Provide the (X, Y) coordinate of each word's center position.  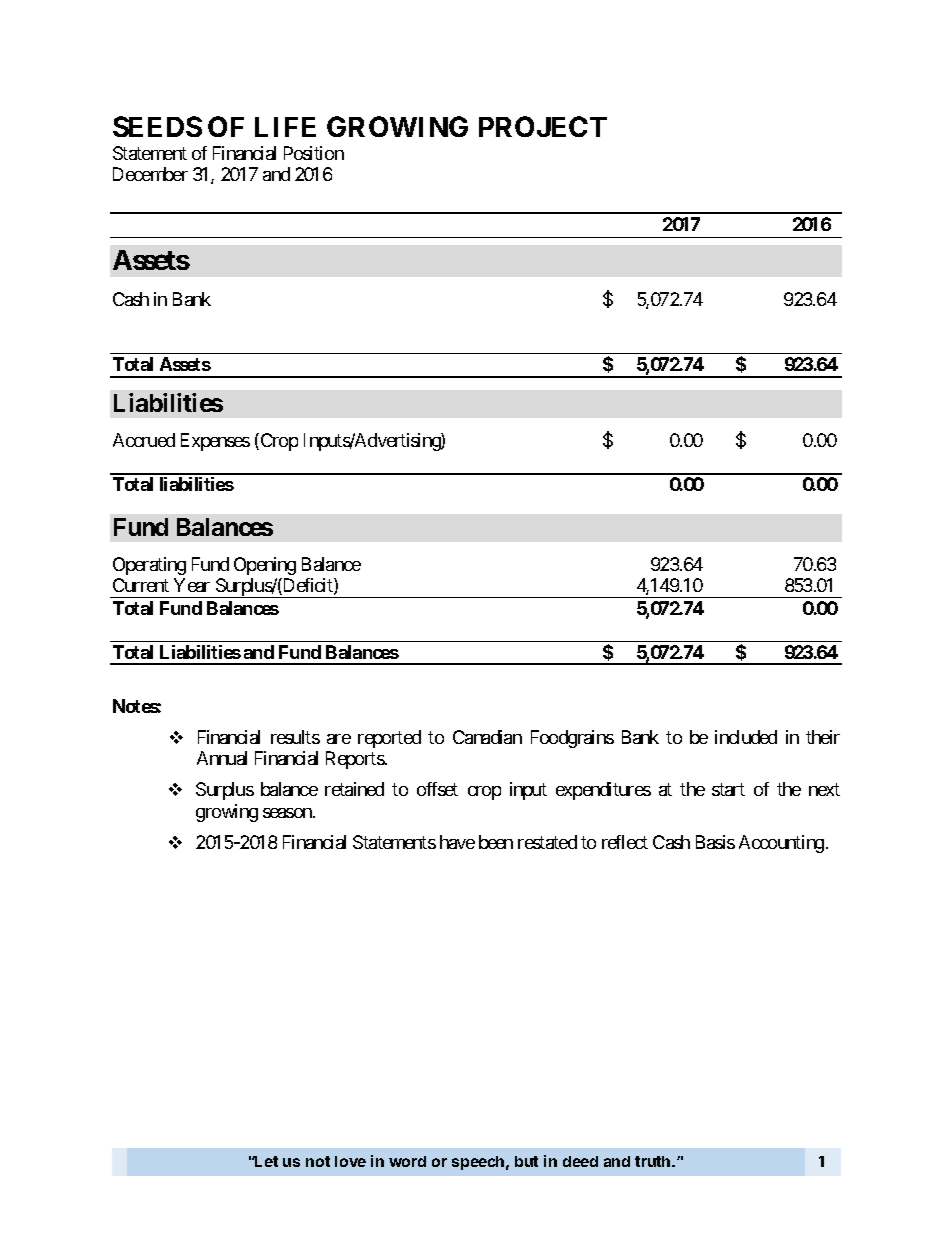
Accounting (781, 844)
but (526, 1161)
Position (314, 153)
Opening (265, 566)
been (496, 842)
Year (192, 585)
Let (266, 1161)
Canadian (487, 737)
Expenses (215, 442)
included (746, 737)
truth (654, 1161)
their (823, 737)
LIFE (285, 127)
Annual (222, 758)
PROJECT (543, 126)
